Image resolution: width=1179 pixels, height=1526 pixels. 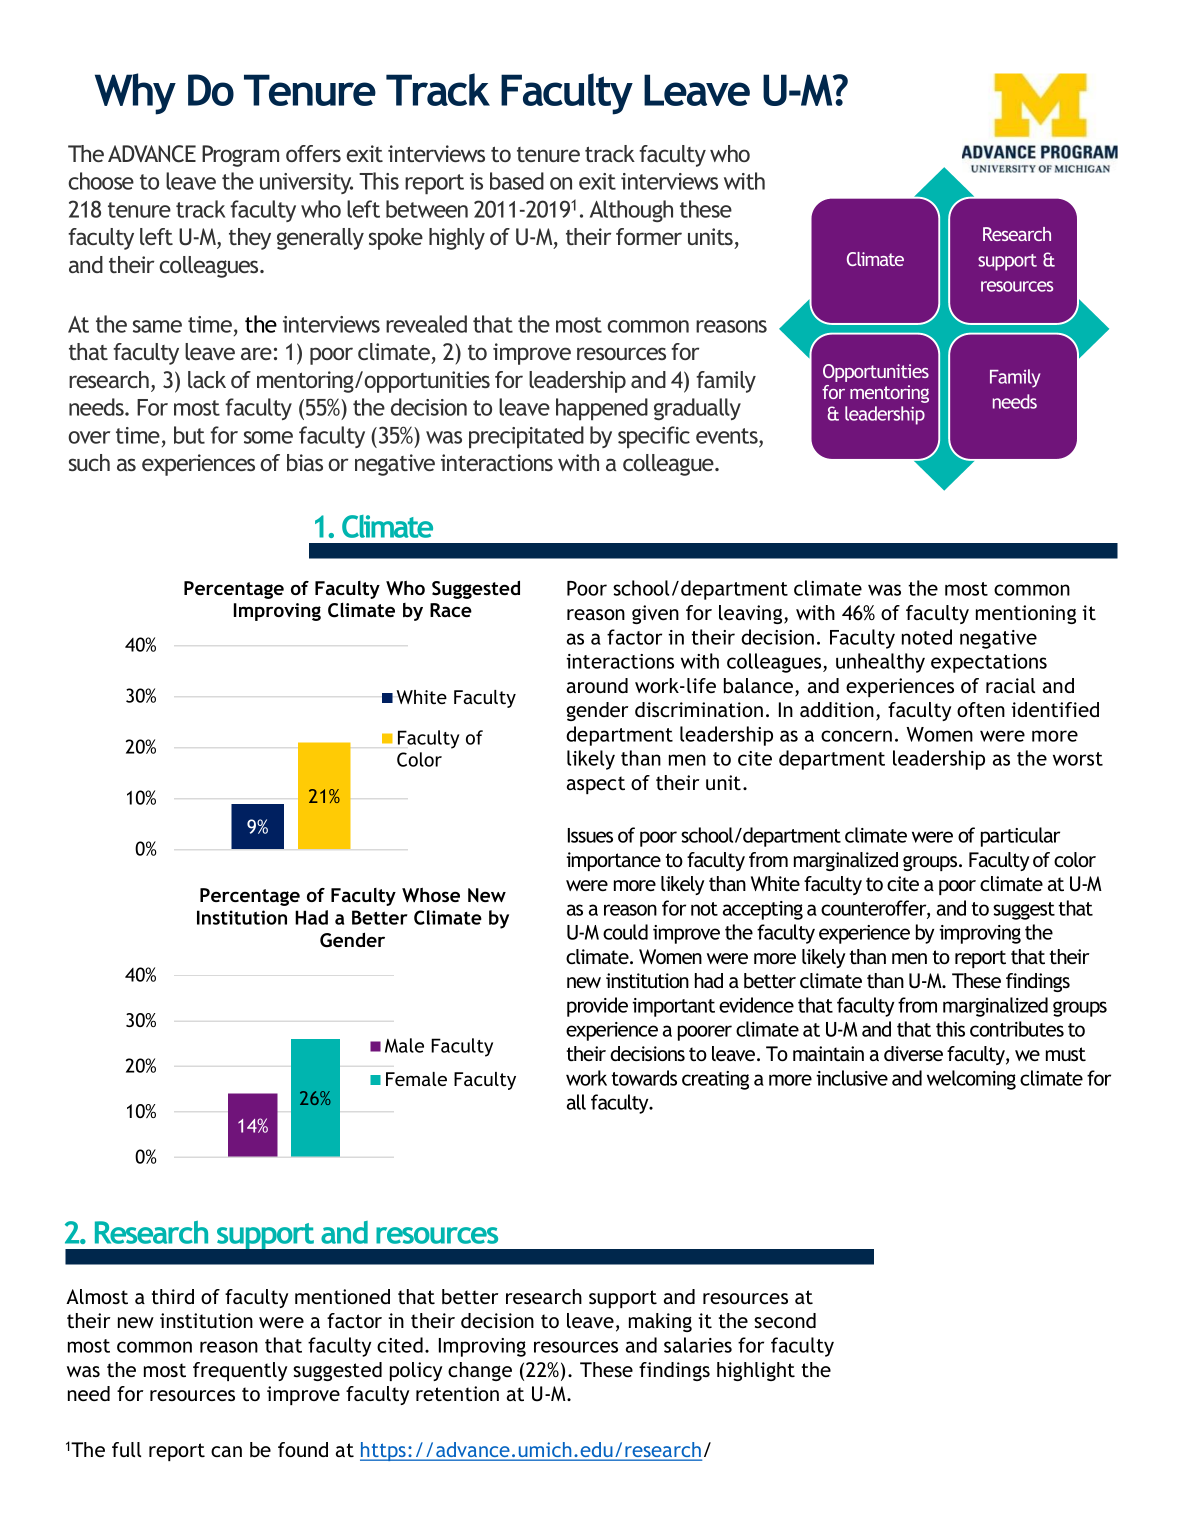 What do you see at coordinates (649, 236) in the screenshot?
I see `former` at bounding box center [649, 236].
